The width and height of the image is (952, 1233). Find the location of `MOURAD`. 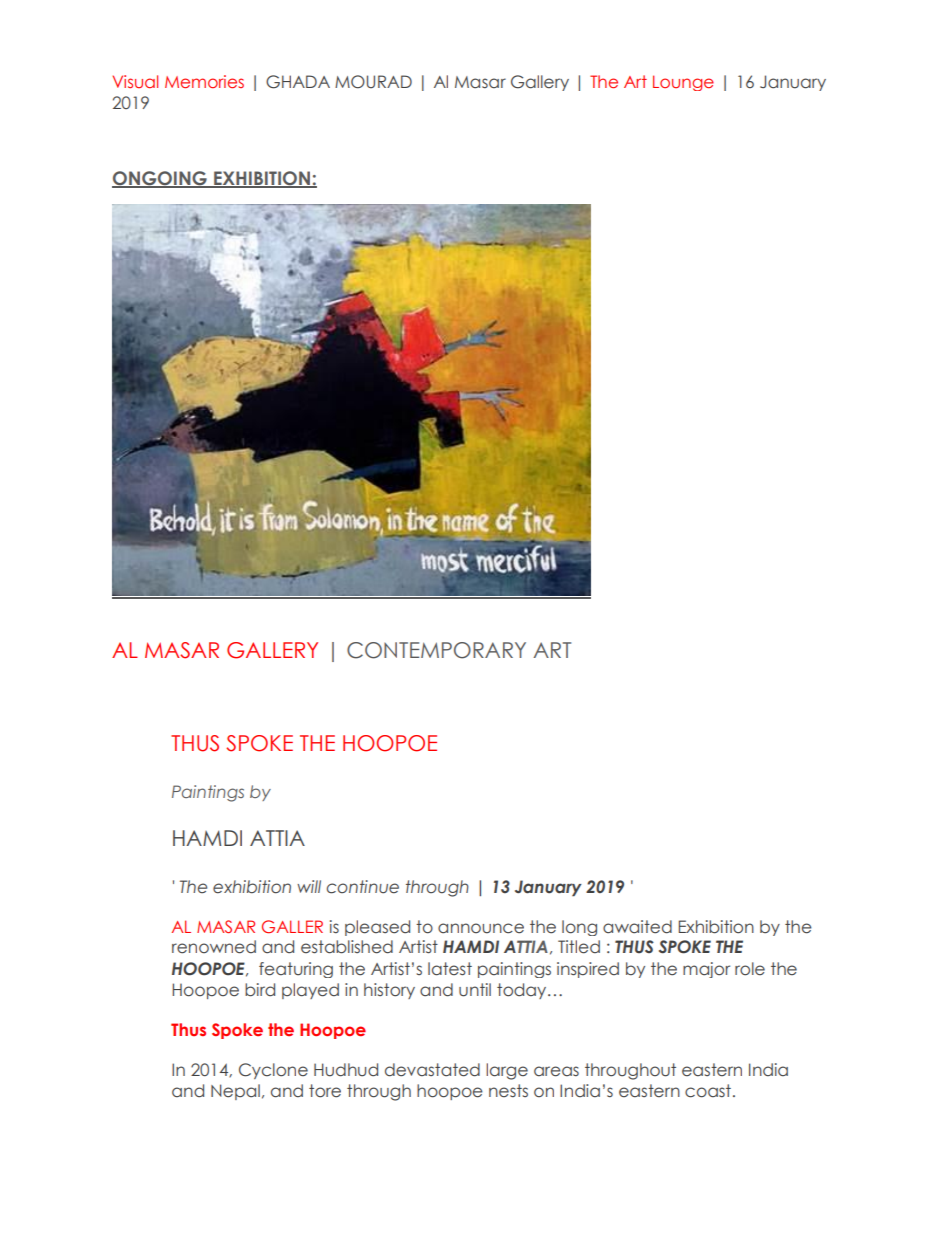

MOURAD is located at coordinates (373, 82).
